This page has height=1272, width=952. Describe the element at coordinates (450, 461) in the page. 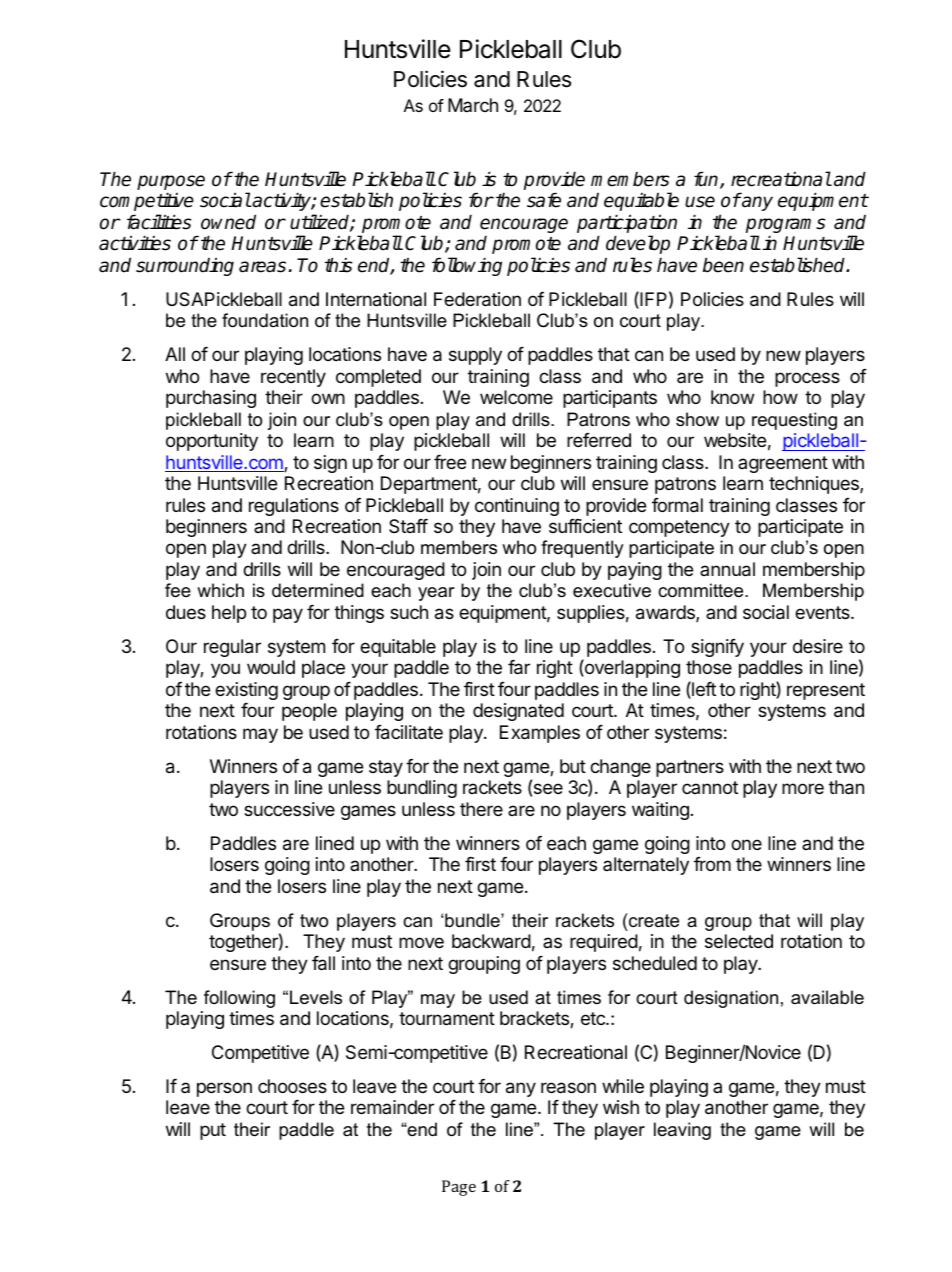

I see `free` at that location.
